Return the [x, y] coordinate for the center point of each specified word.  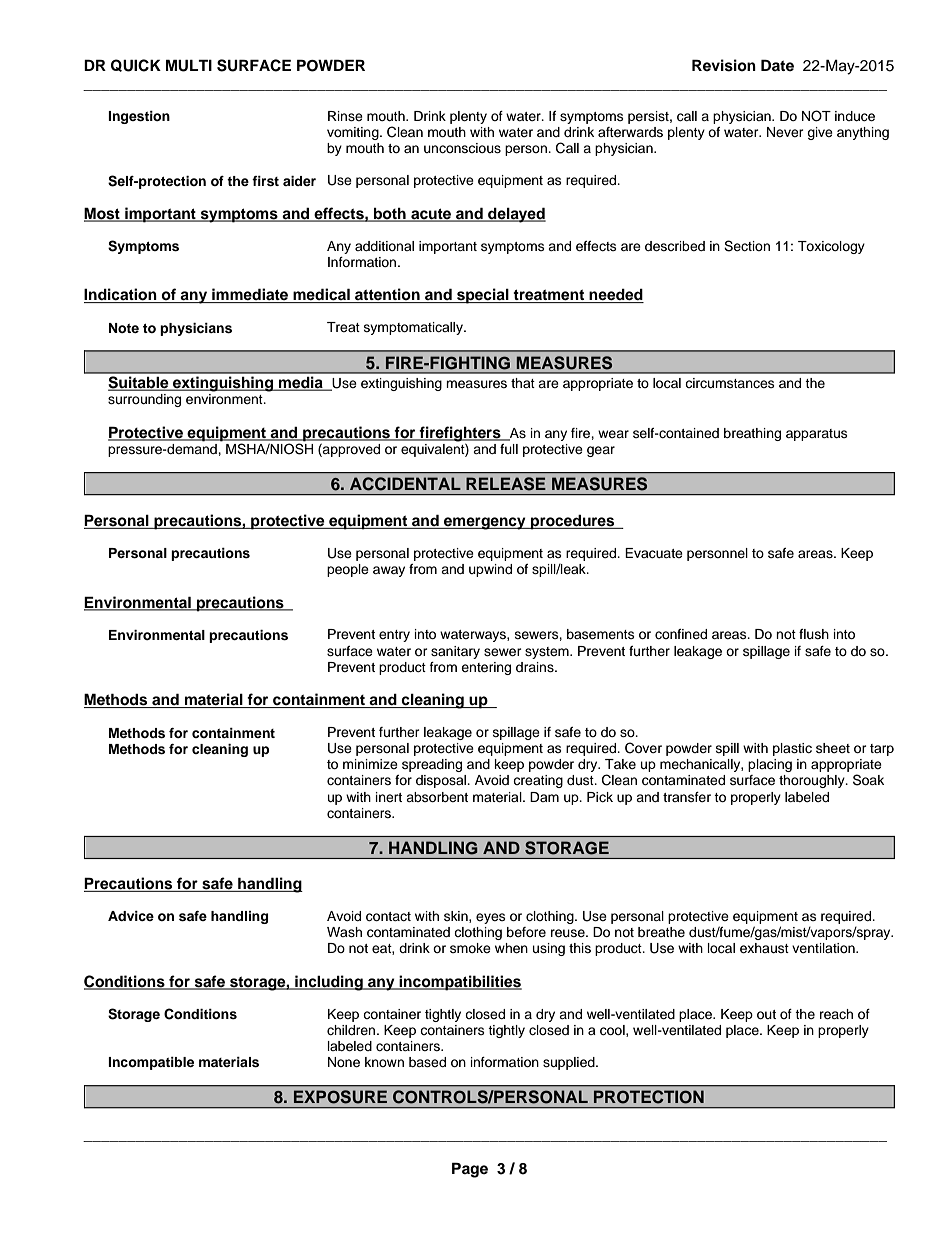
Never [785, 132]
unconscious [462, 148]
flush [814, 634]
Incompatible [151, 1063]
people [348, 570]
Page [470, 1170]
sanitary [455, 652]
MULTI [189, 65]
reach [836, 1014]
